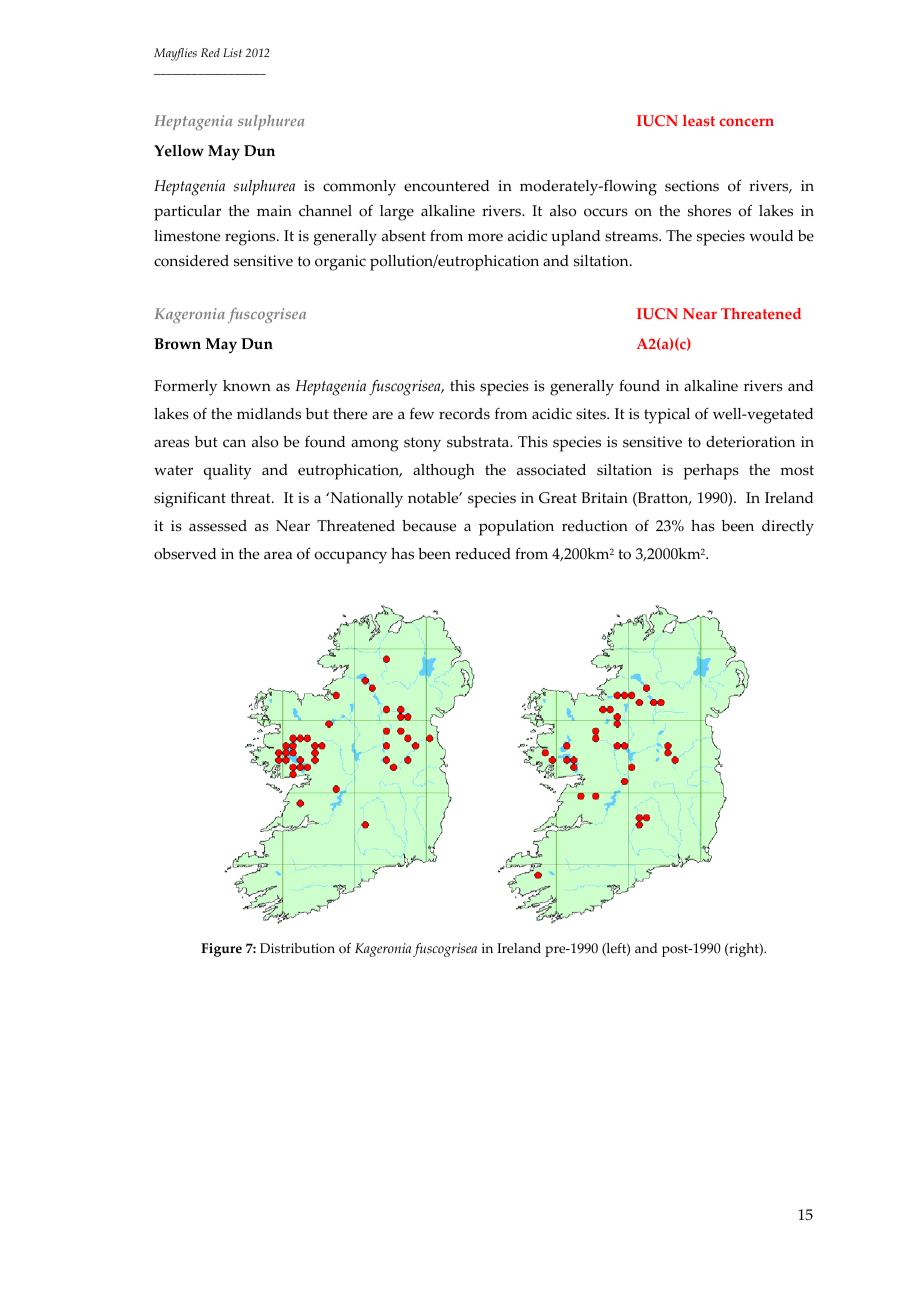 The width and height of the document is (924, 1308). What do you see at coordinates (771, 236) in the document?
I see `would` at bounding box center [771, 236].
